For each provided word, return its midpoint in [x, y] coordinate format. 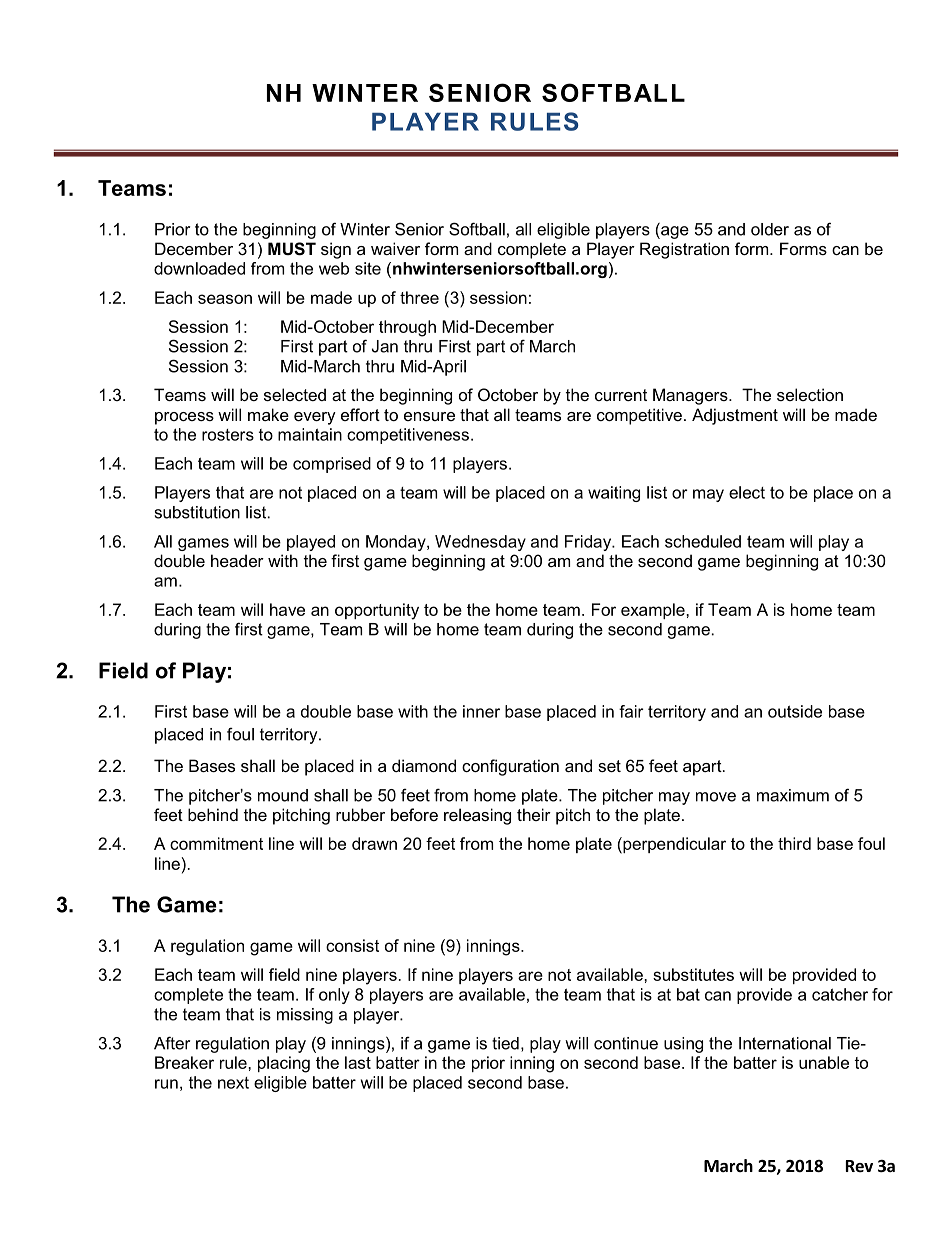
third [794, 843]
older [770, 229]
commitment [216, 843]
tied [505, 1043]
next [233, 1083]
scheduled [703, 541]
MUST [292, 249]
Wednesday [480, 543]
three [419, 297]
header [237, 560]
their [534, 814]
